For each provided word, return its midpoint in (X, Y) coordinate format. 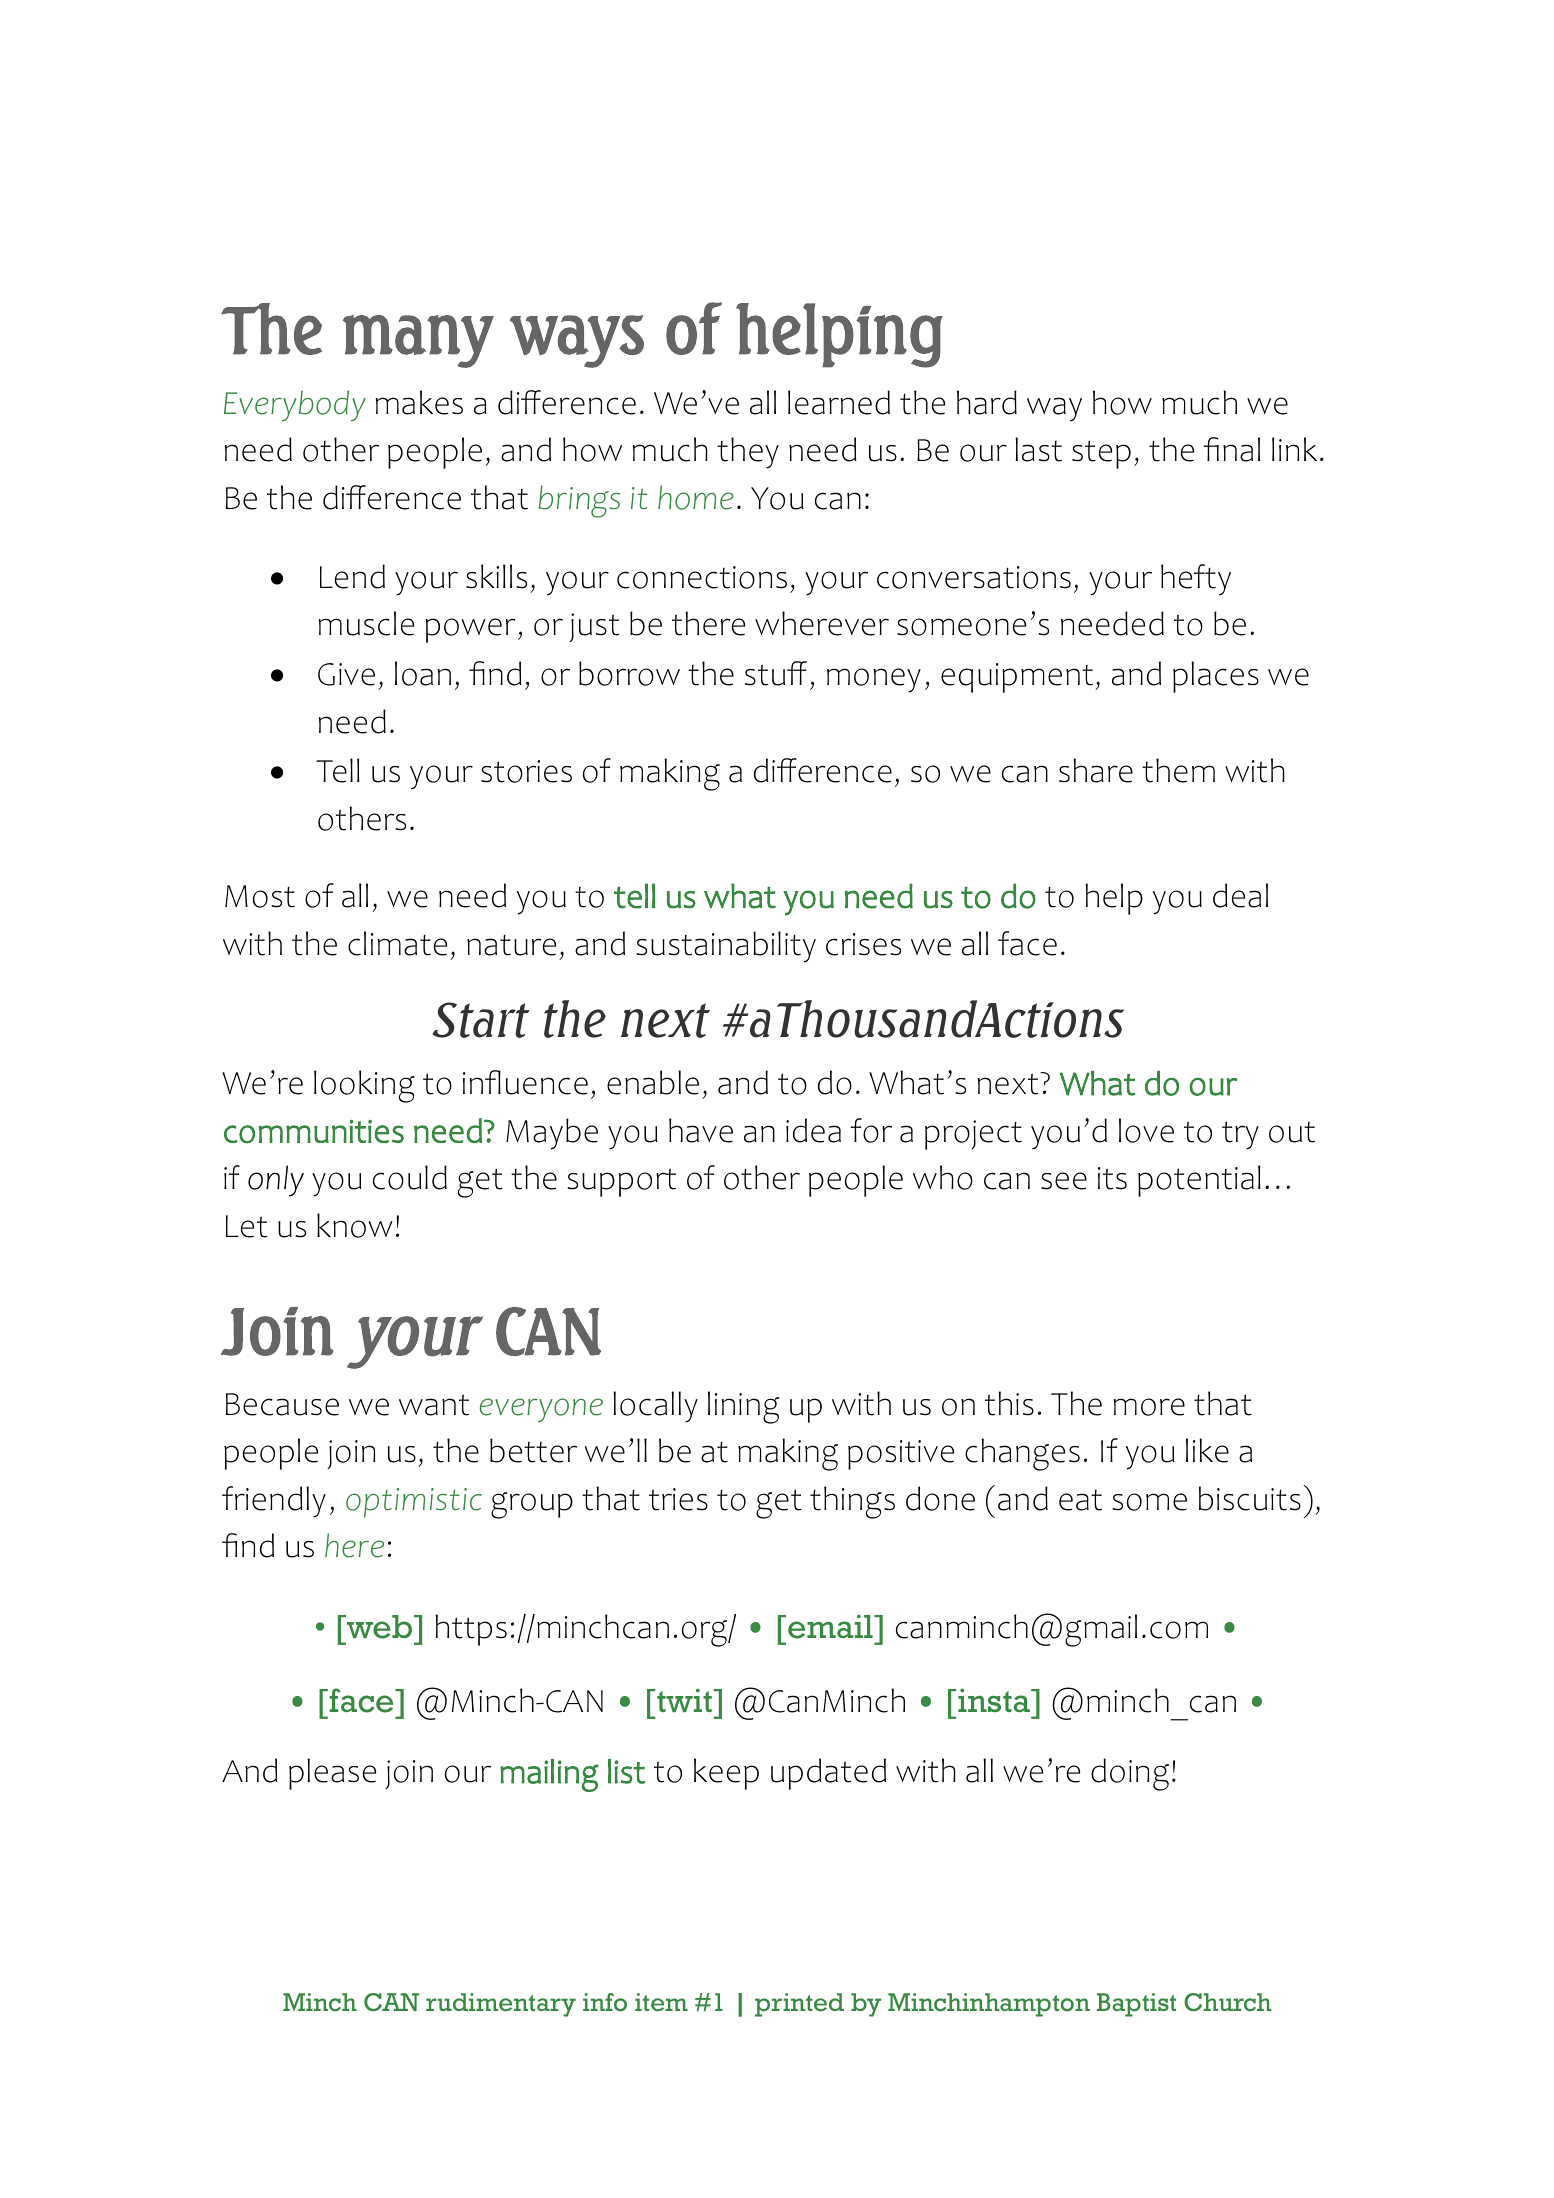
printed (799, 2005)
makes (419, 402)
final (1231, 449)
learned (839, 402)
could (410, 1177)
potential (1199, 1181)
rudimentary (501, 2005)
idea (813, 1130)
